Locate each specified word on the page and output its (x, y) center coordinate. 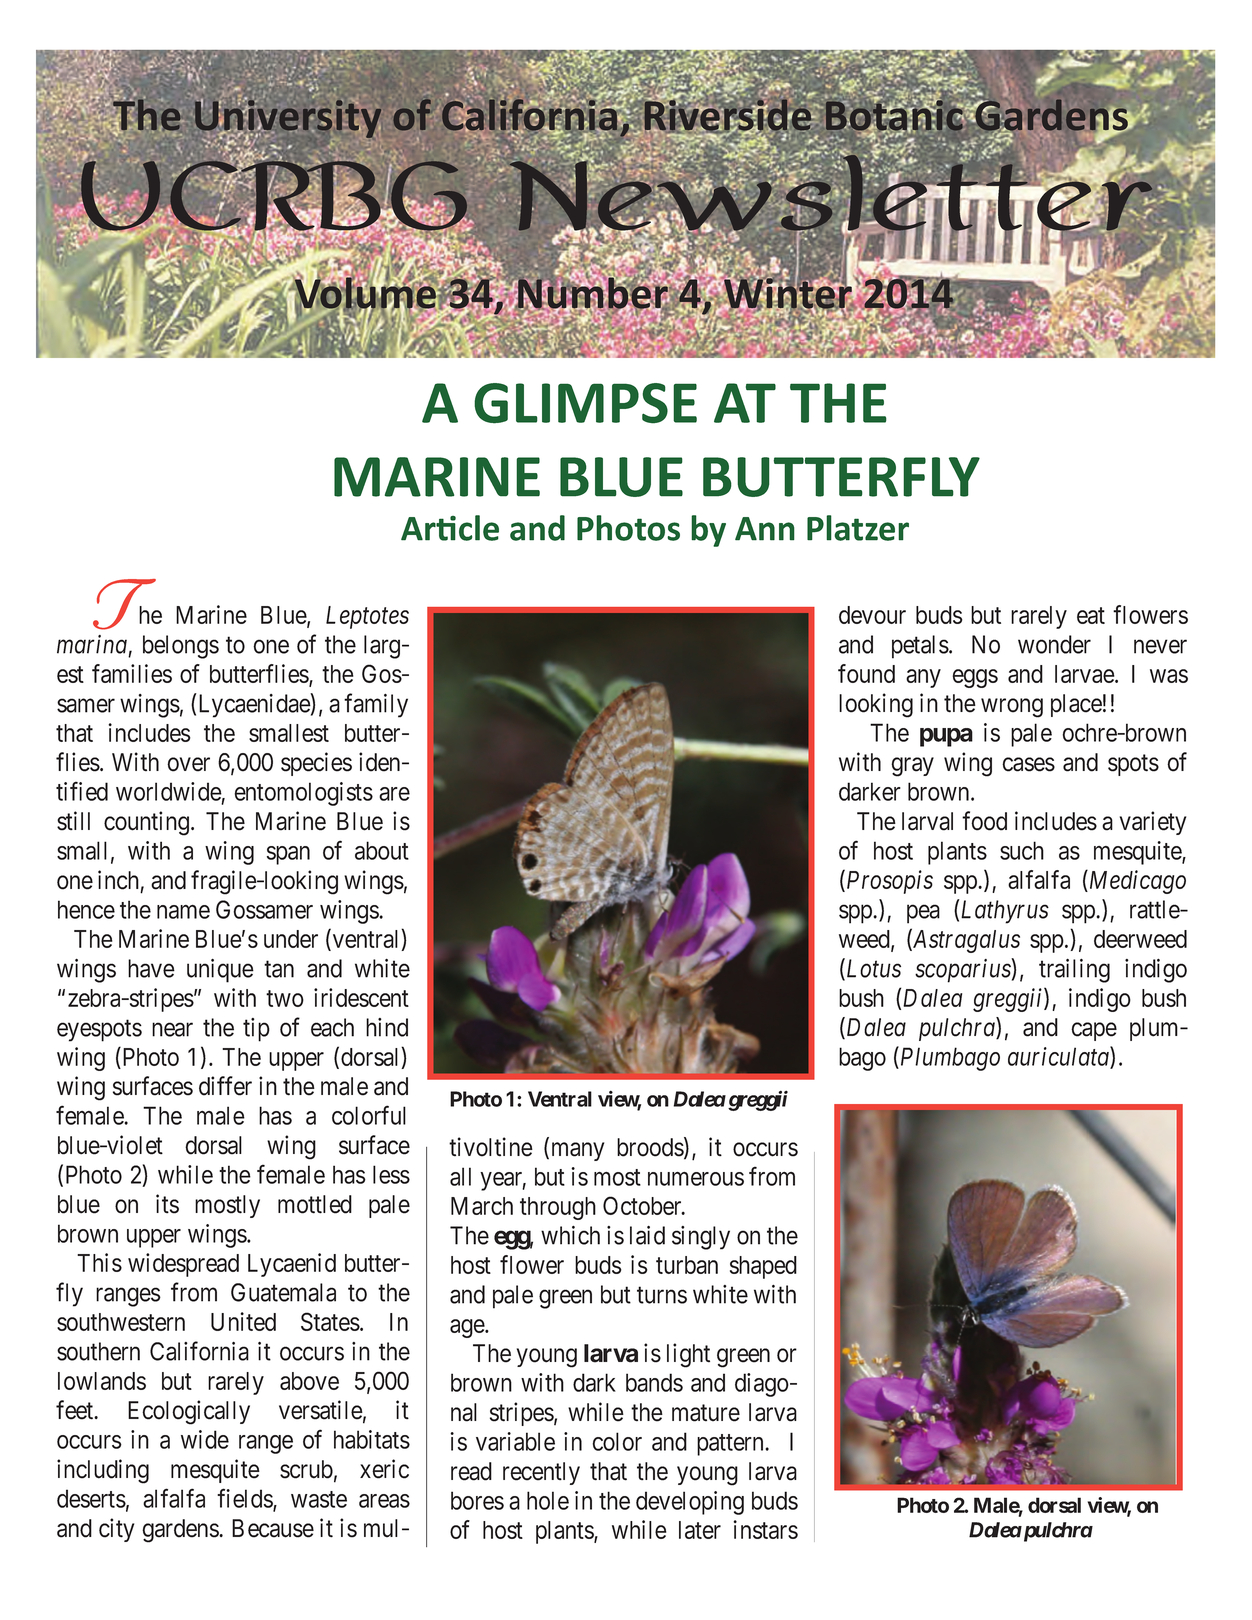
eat (1091, 615)
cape (1094, 1031)
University (288, 119)
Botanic (895, 115)
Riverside (729, 115)
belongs (181, 647)
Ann (765, 529)
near (172, 1030)
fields (245, 1499)
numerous (696, 1179)
